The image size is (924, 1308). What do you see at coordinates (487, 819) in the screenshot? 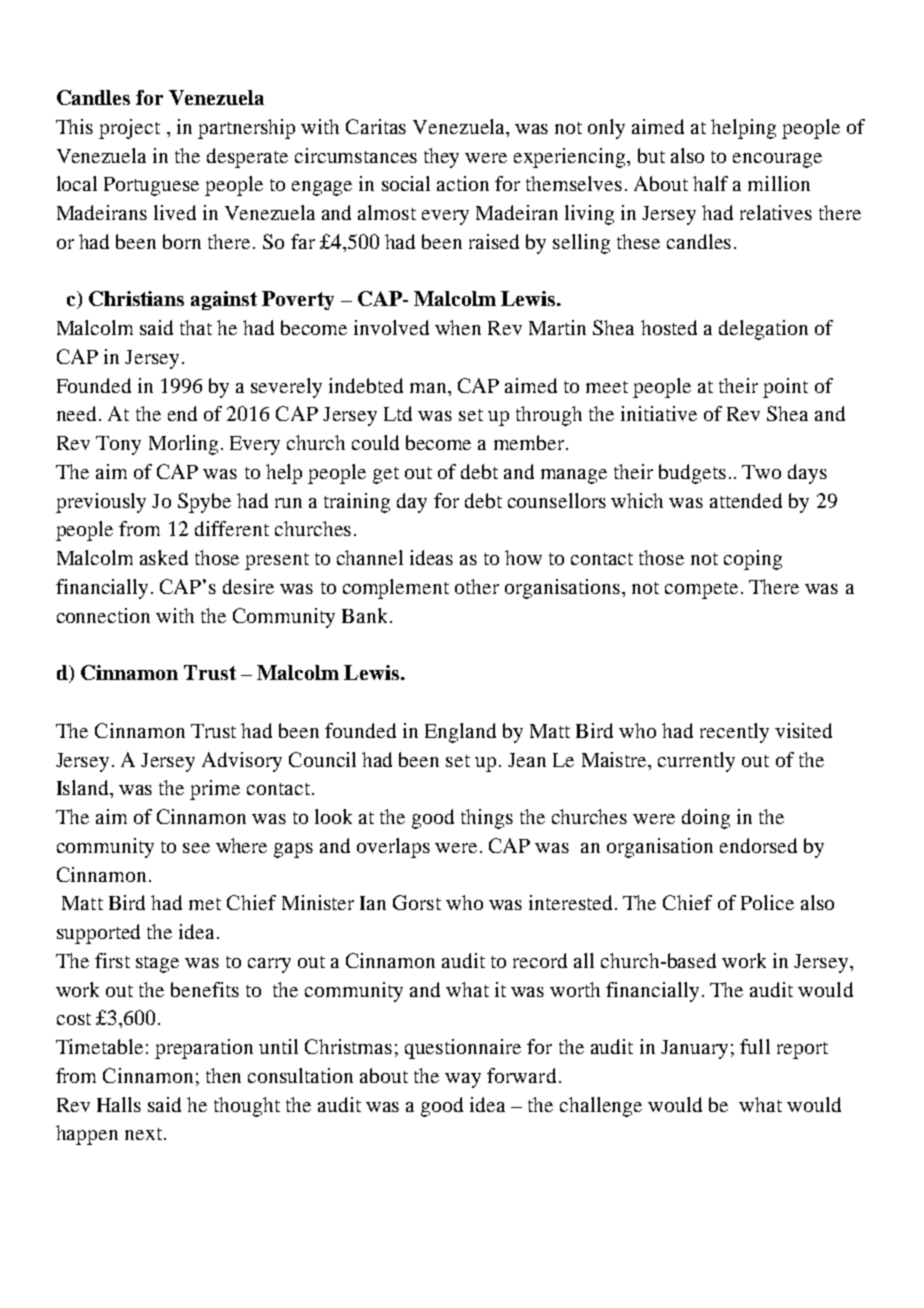
I see `things` at bounding box center [487, 819].
